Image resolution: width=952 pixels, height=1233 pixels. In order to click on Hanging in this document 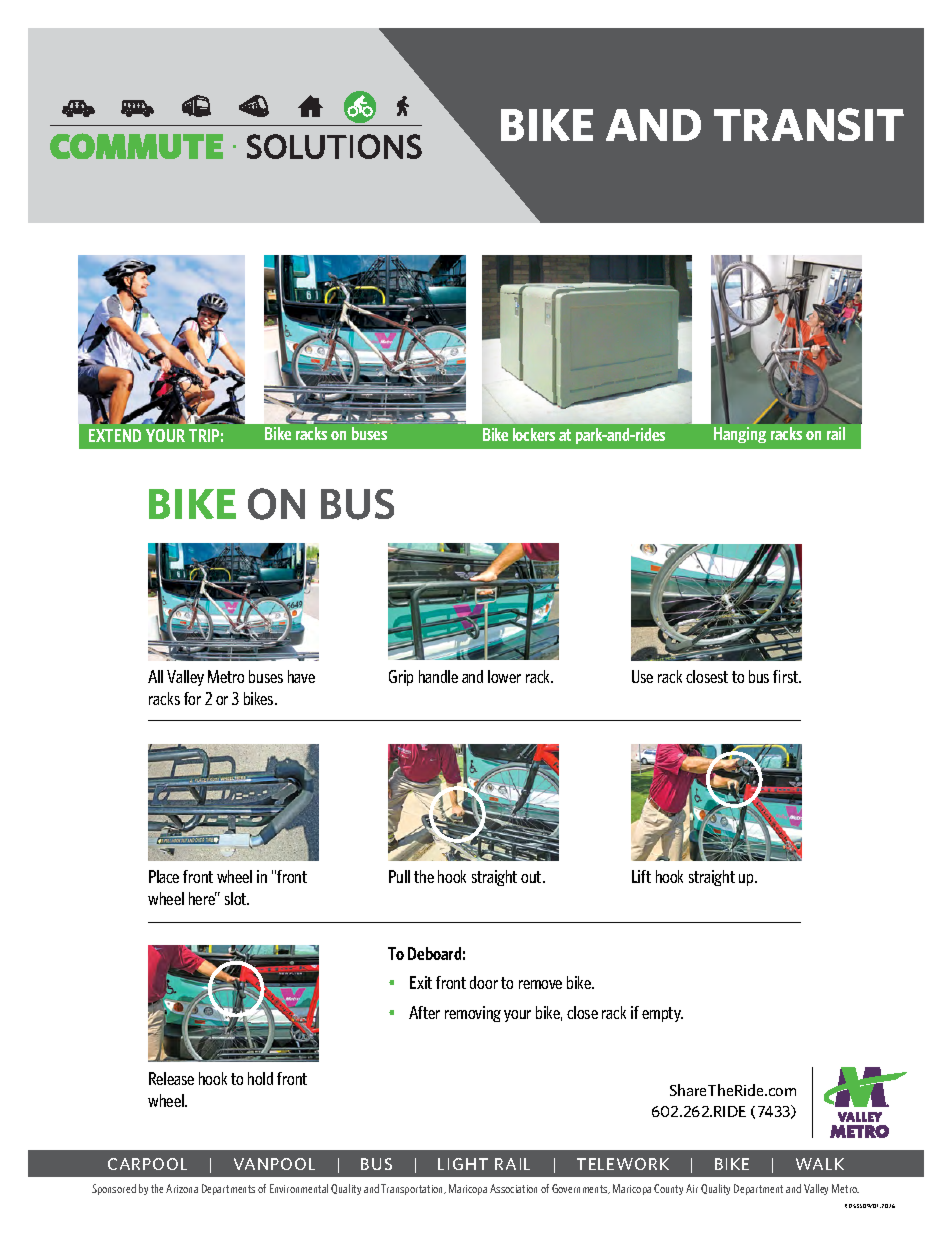, I will do `click(740, 435)`.
